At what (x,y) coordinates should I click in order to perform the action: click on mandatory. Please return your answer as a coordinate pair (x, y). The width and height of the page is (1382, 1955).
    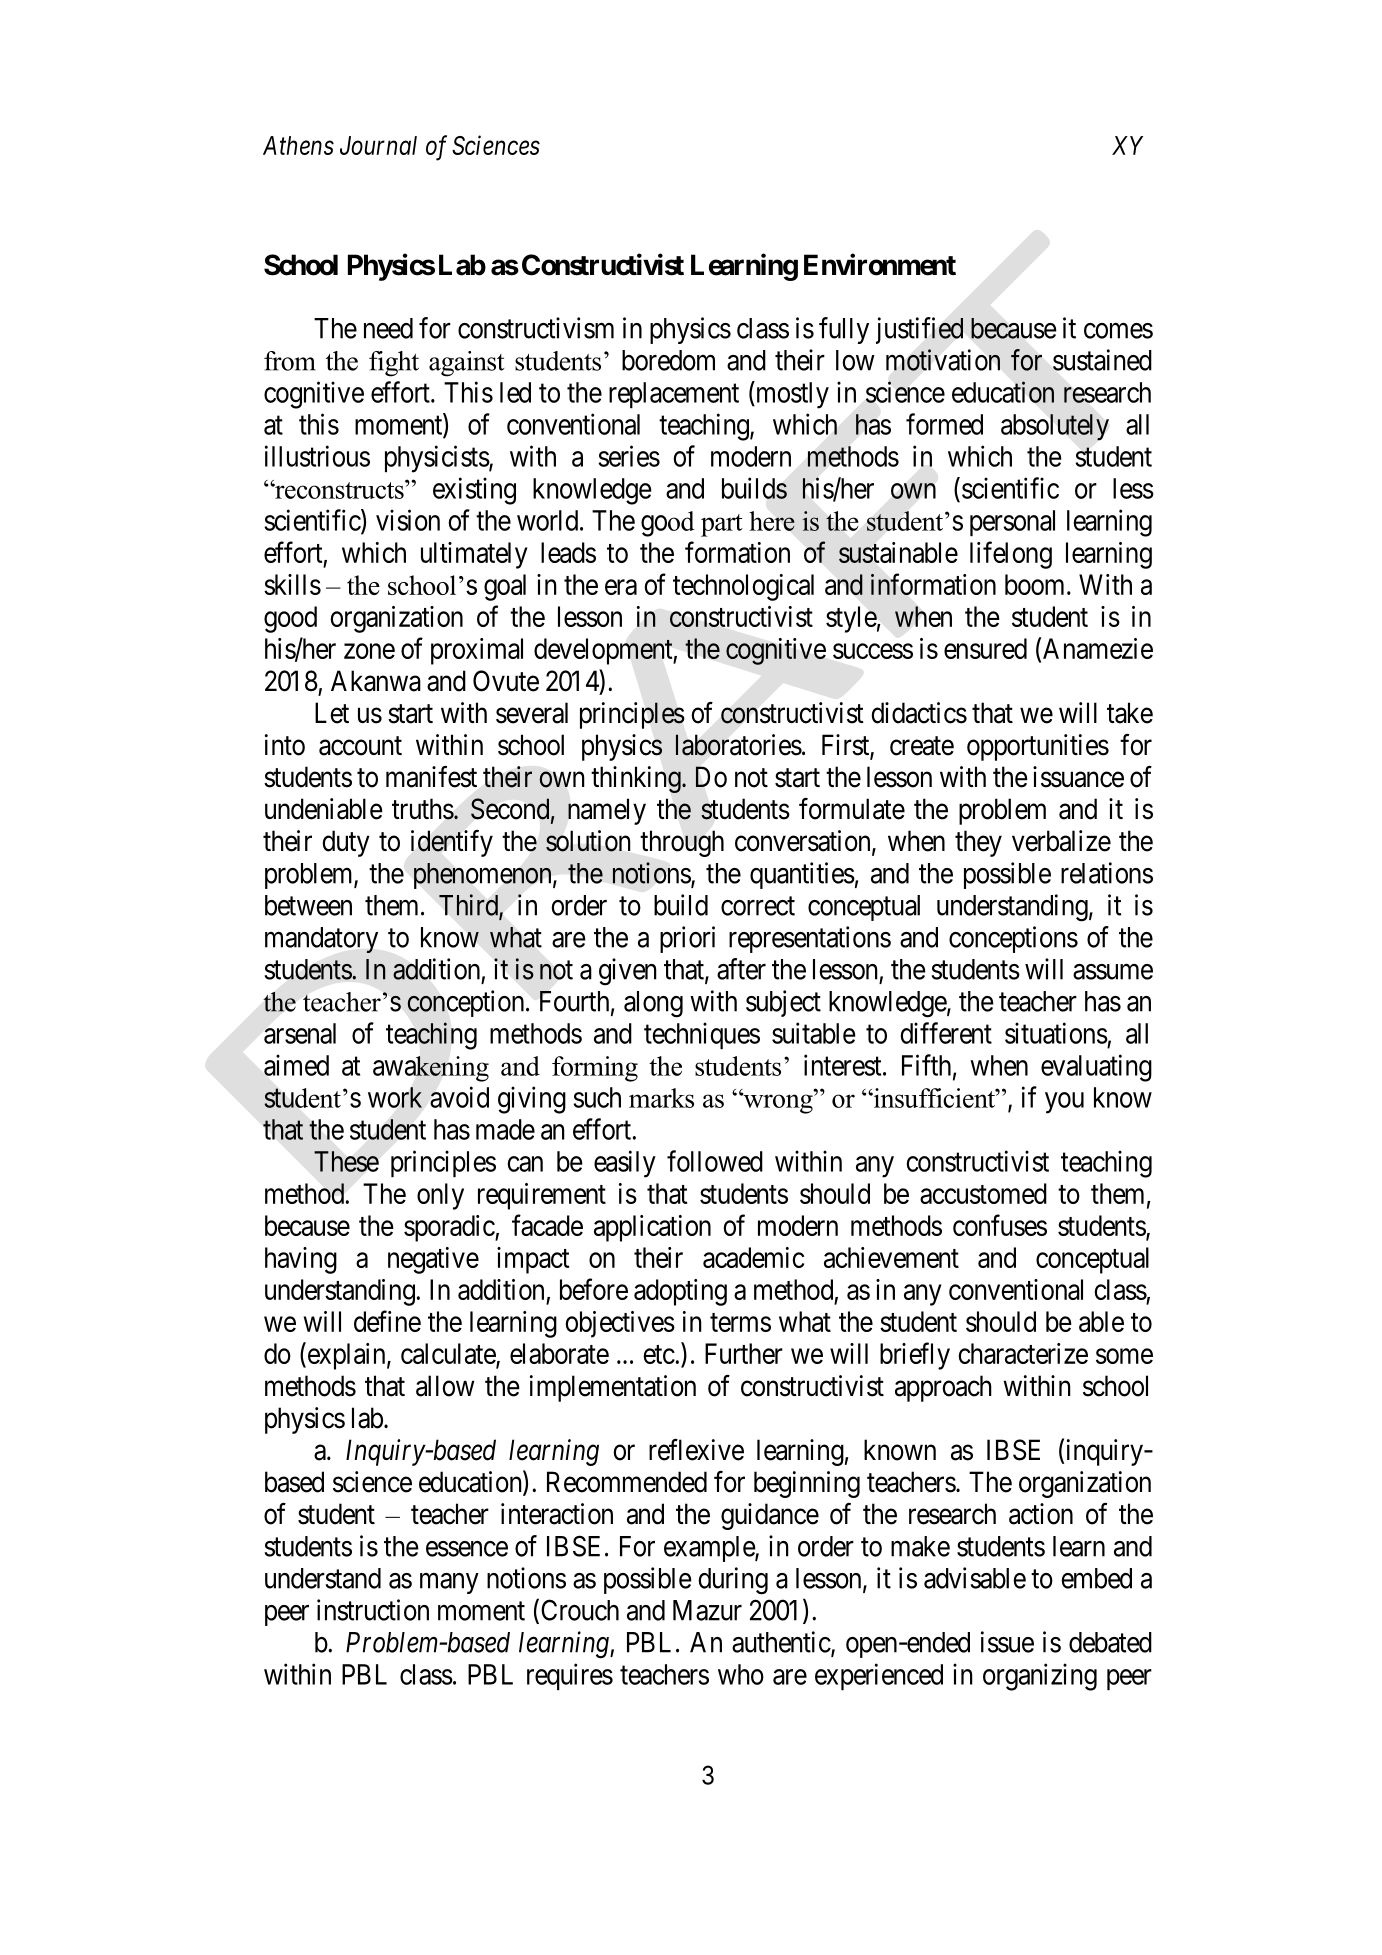
    Looking at the image, I should click on (321, 940).
